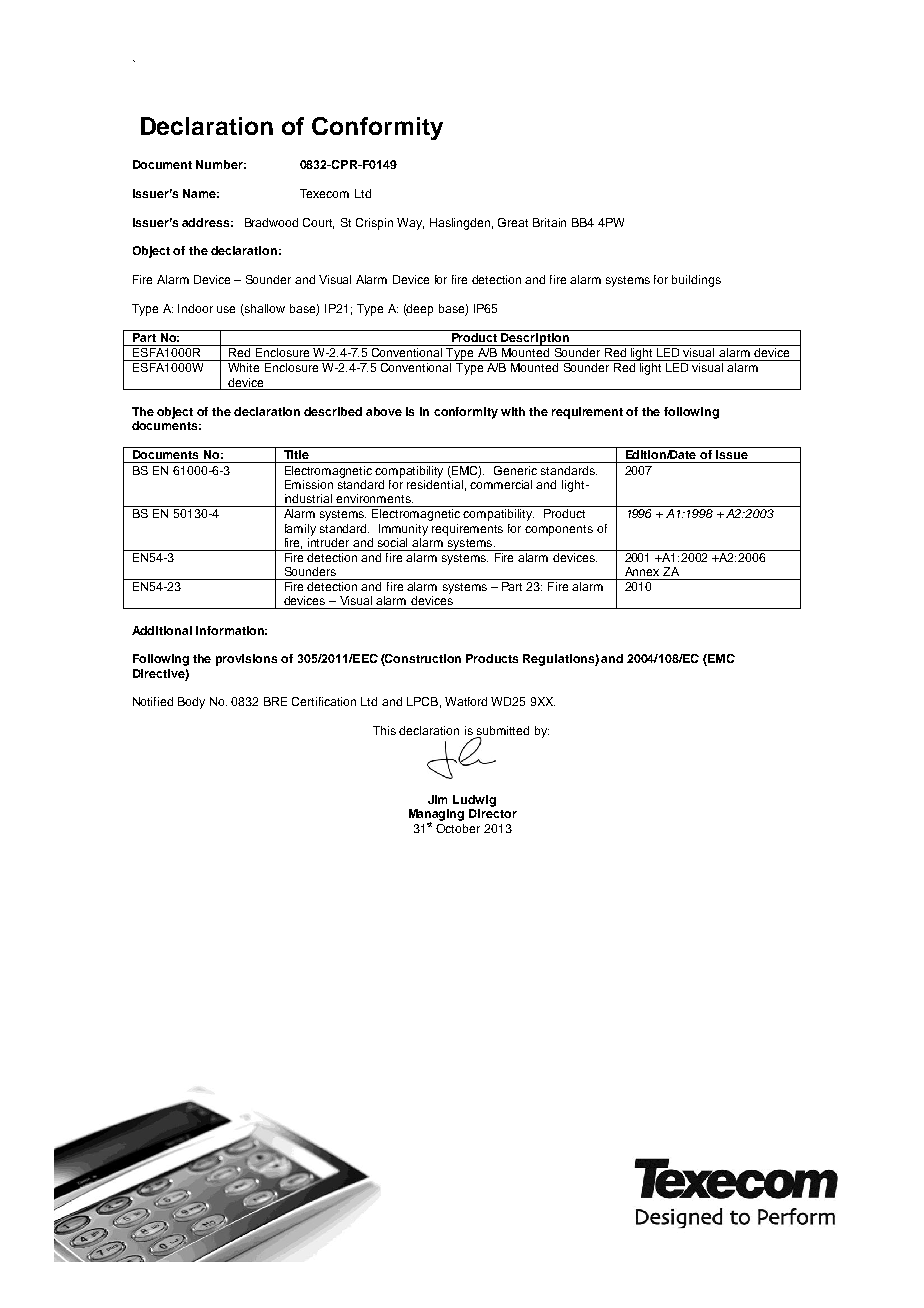  What do you see at coordinates (535, 338) in the screenshot?
I see `Description` at bounding box center [535, 338].
